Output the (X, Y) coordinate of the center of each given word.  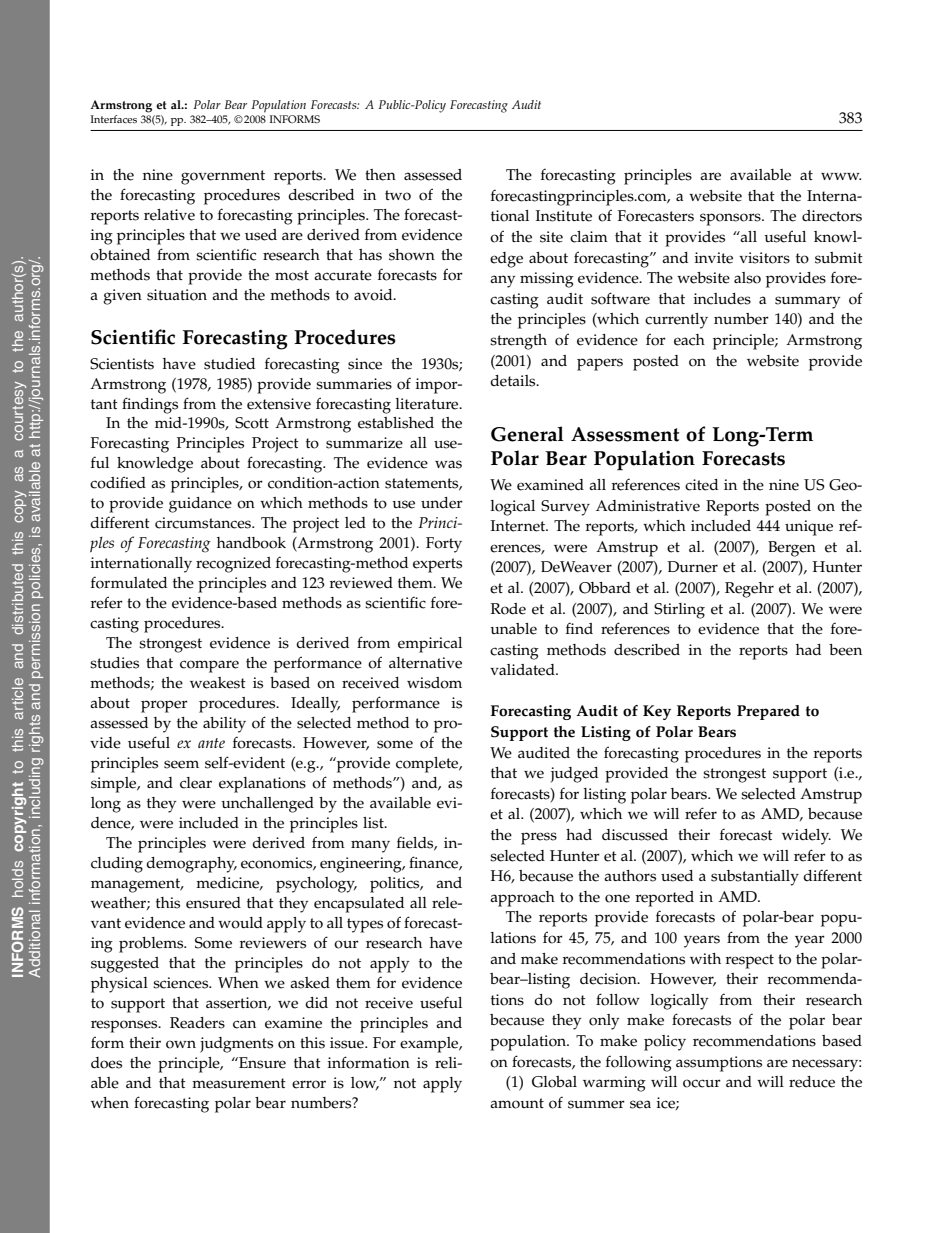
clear (196, 783)
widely (806, 837)
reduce (812, 1082)
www (841, 176)
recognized (233, 565)
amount (517, 1103)
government (223, 177)
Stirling (679, 611)
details (514, 381)
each (689, 340)
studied (229, 364)
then (380, 175)
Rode (508, 609)
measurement (239, 1083)
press (539, 838)
